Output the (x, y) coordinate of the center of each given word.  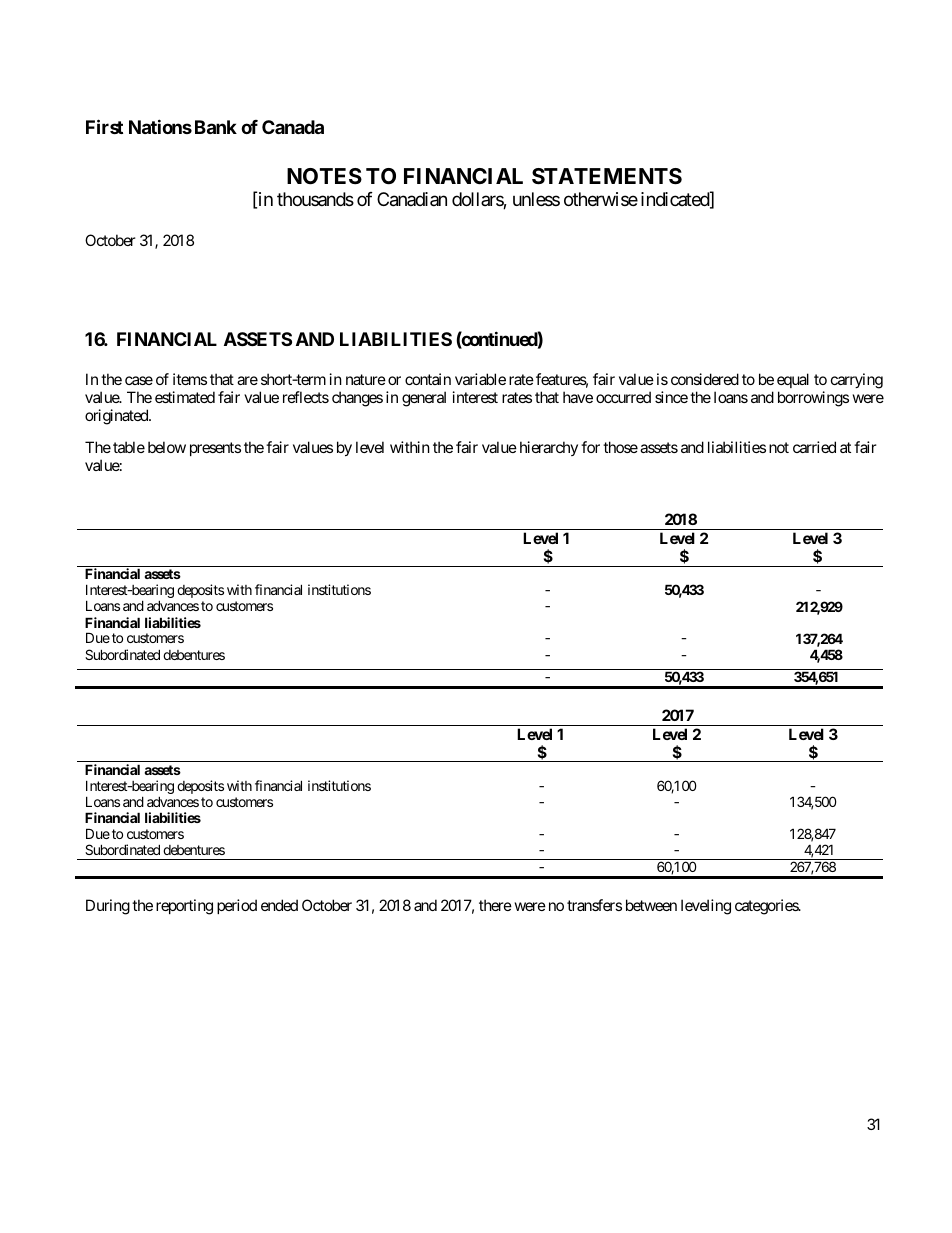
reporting (184, 907)
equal (793, 382)
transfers (594, 905)
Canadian (412, 199)
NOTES (324, 176)
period (237, 906)
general (424, 399)
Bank (216, 127)
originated (117, 417)
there (495, 905)
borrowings (813, 399)
